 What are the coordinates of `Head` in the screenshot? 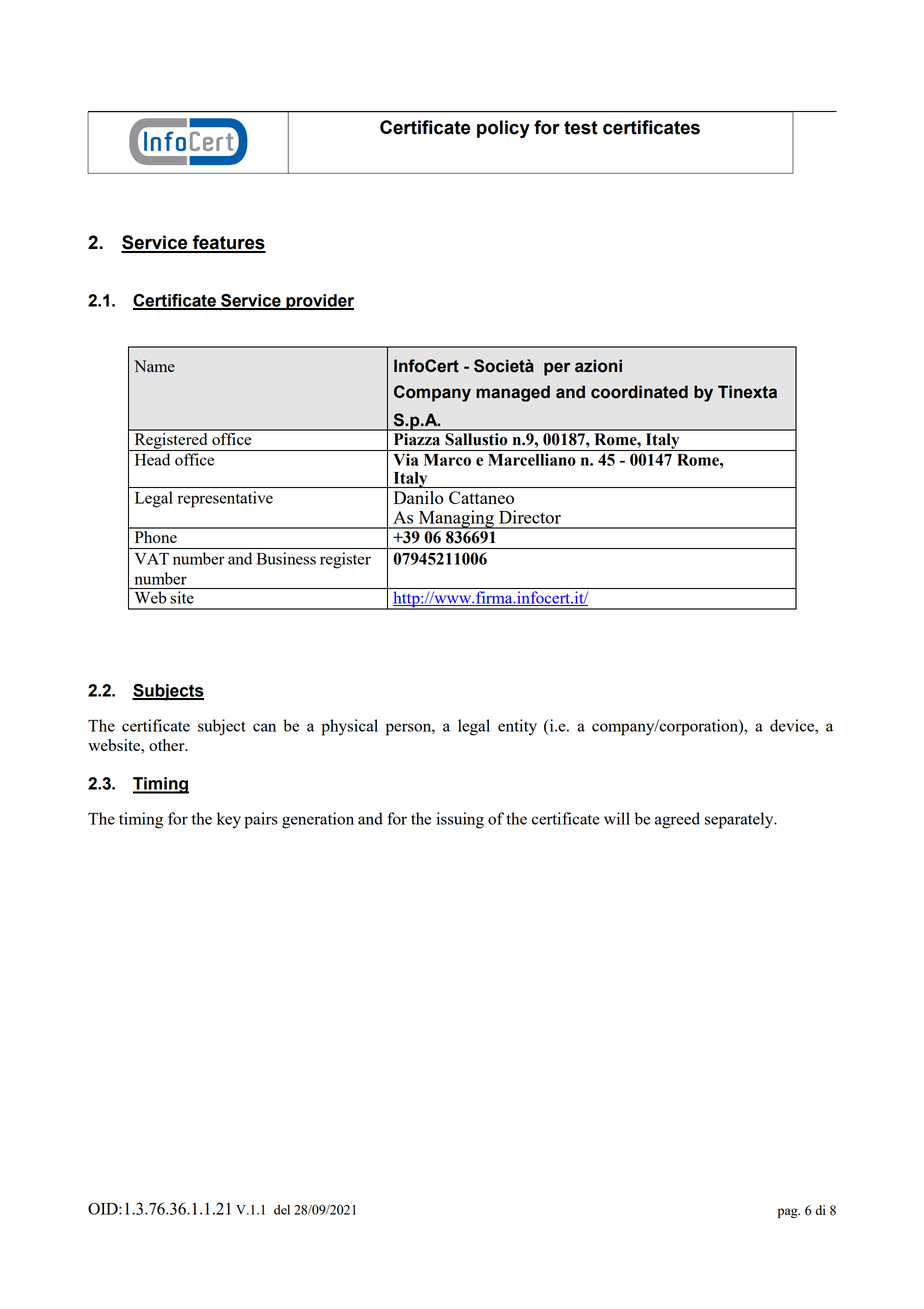 It's located at (152, 459).
